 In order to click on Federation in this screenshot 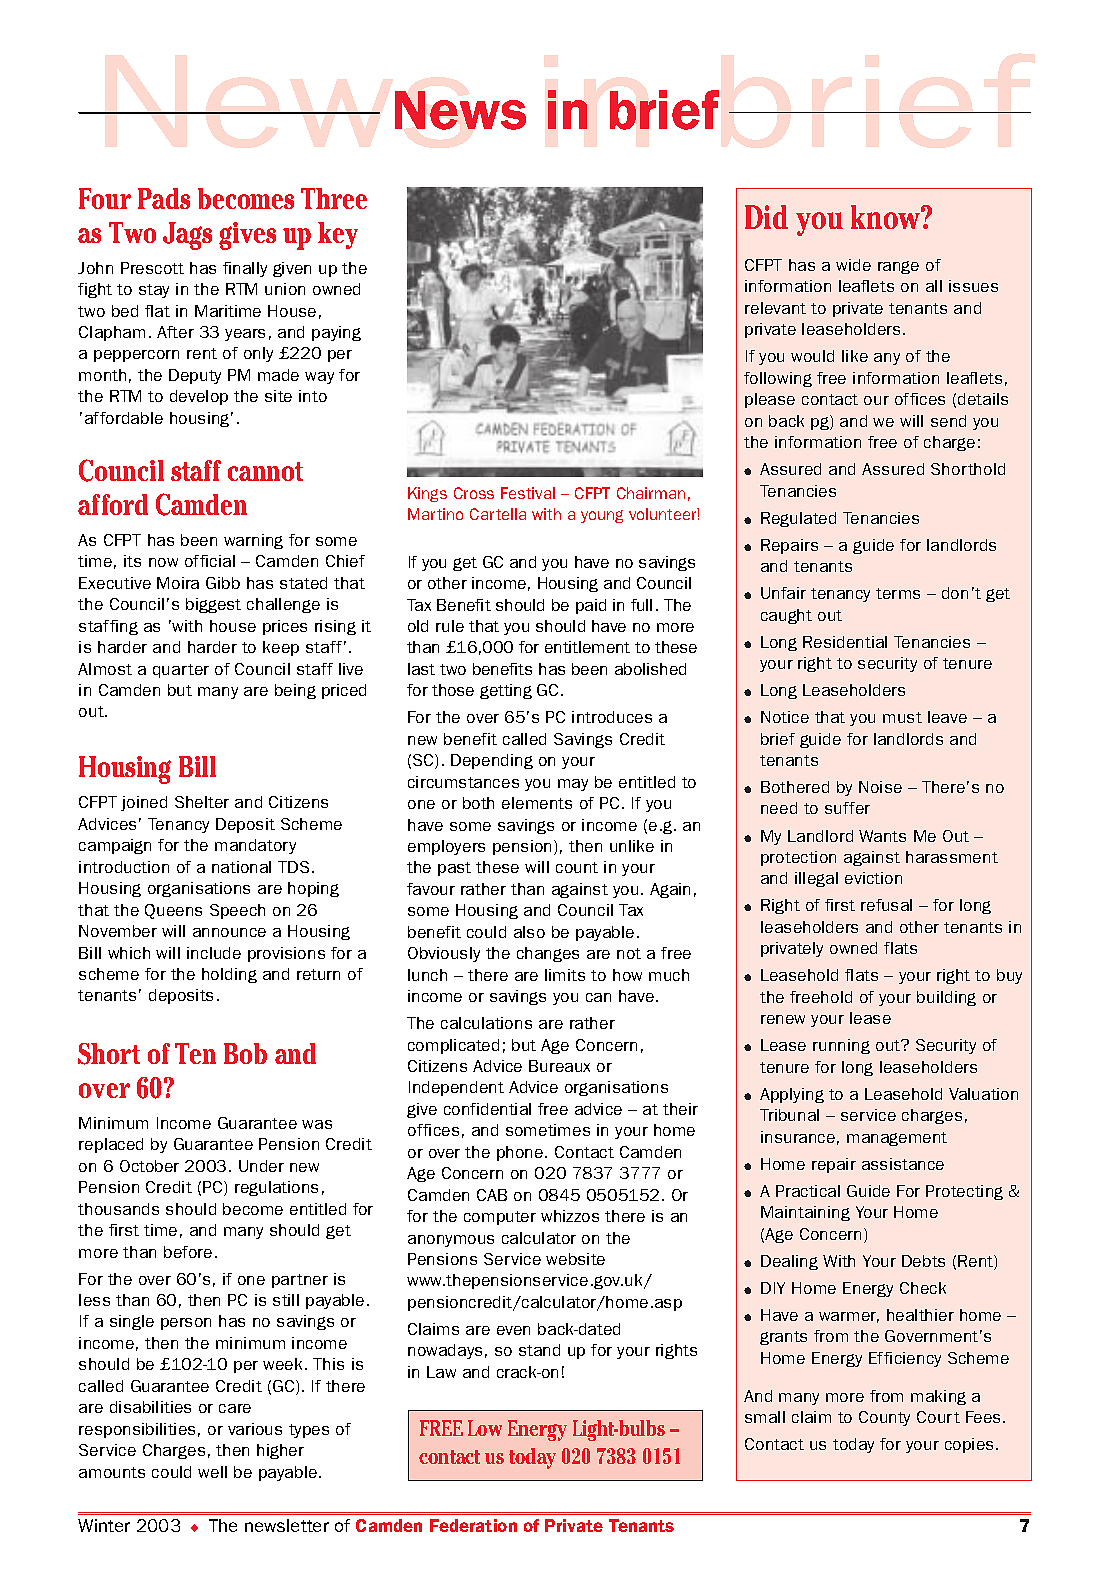, I will do `click(473, 1525)`.
